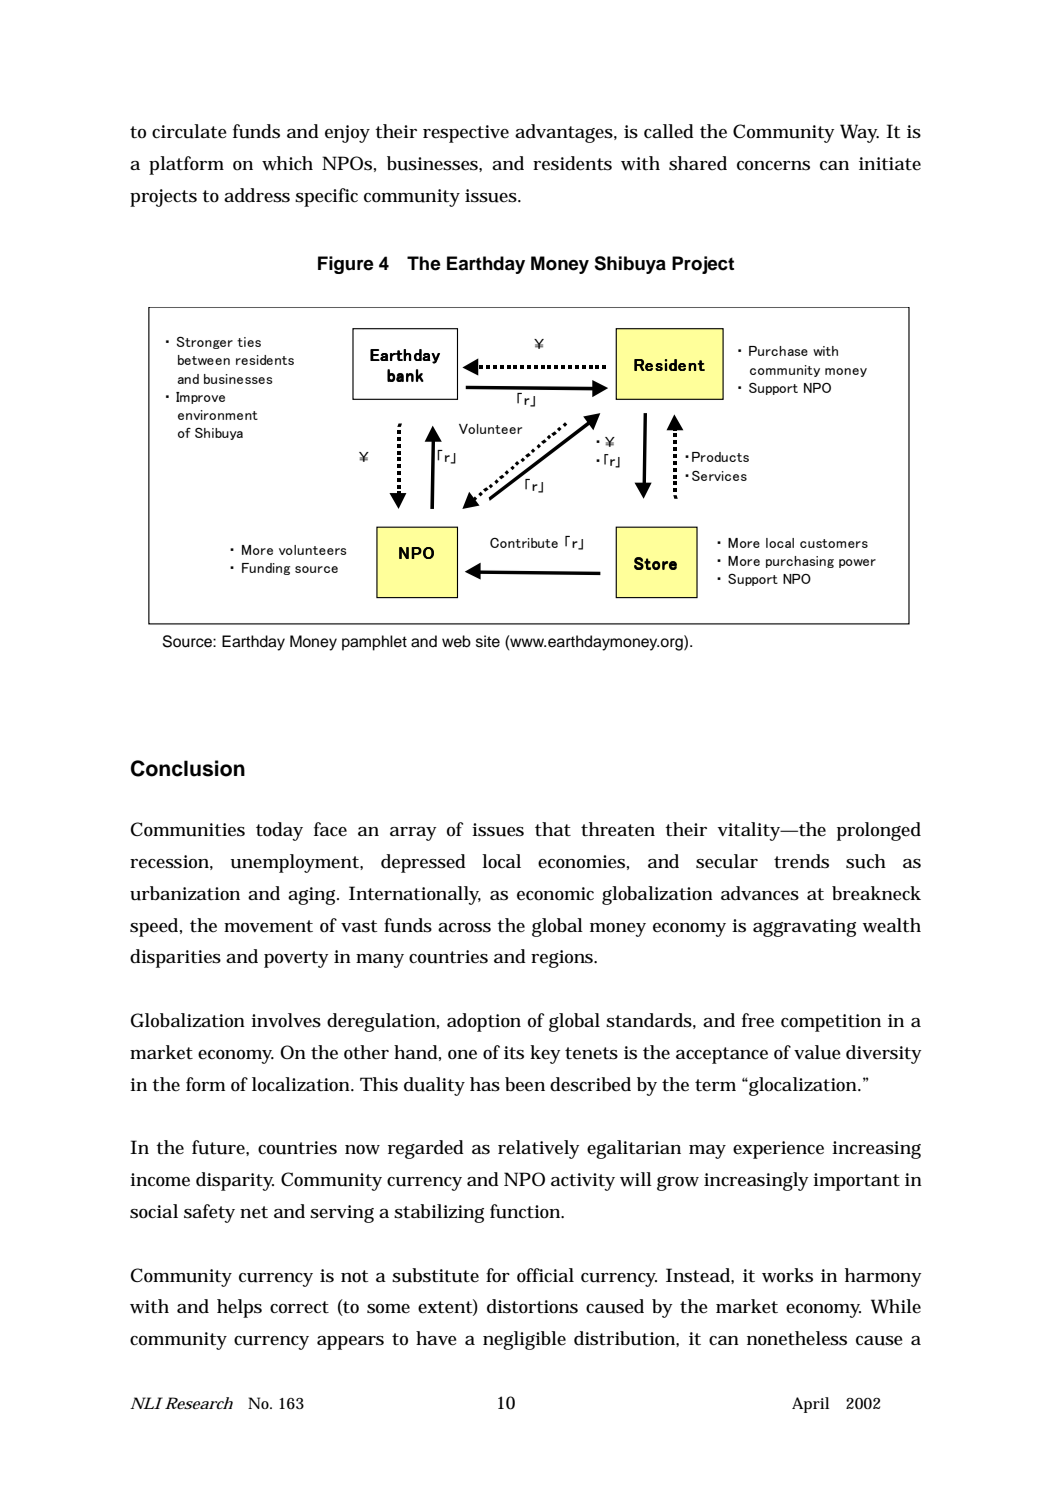 Image resolution: width=1051 pixels, height=1488 pixels. What do you see at coordinates (239, 1308) in the screenshot?
I see `helps` at bounding box center [239, 1308].
